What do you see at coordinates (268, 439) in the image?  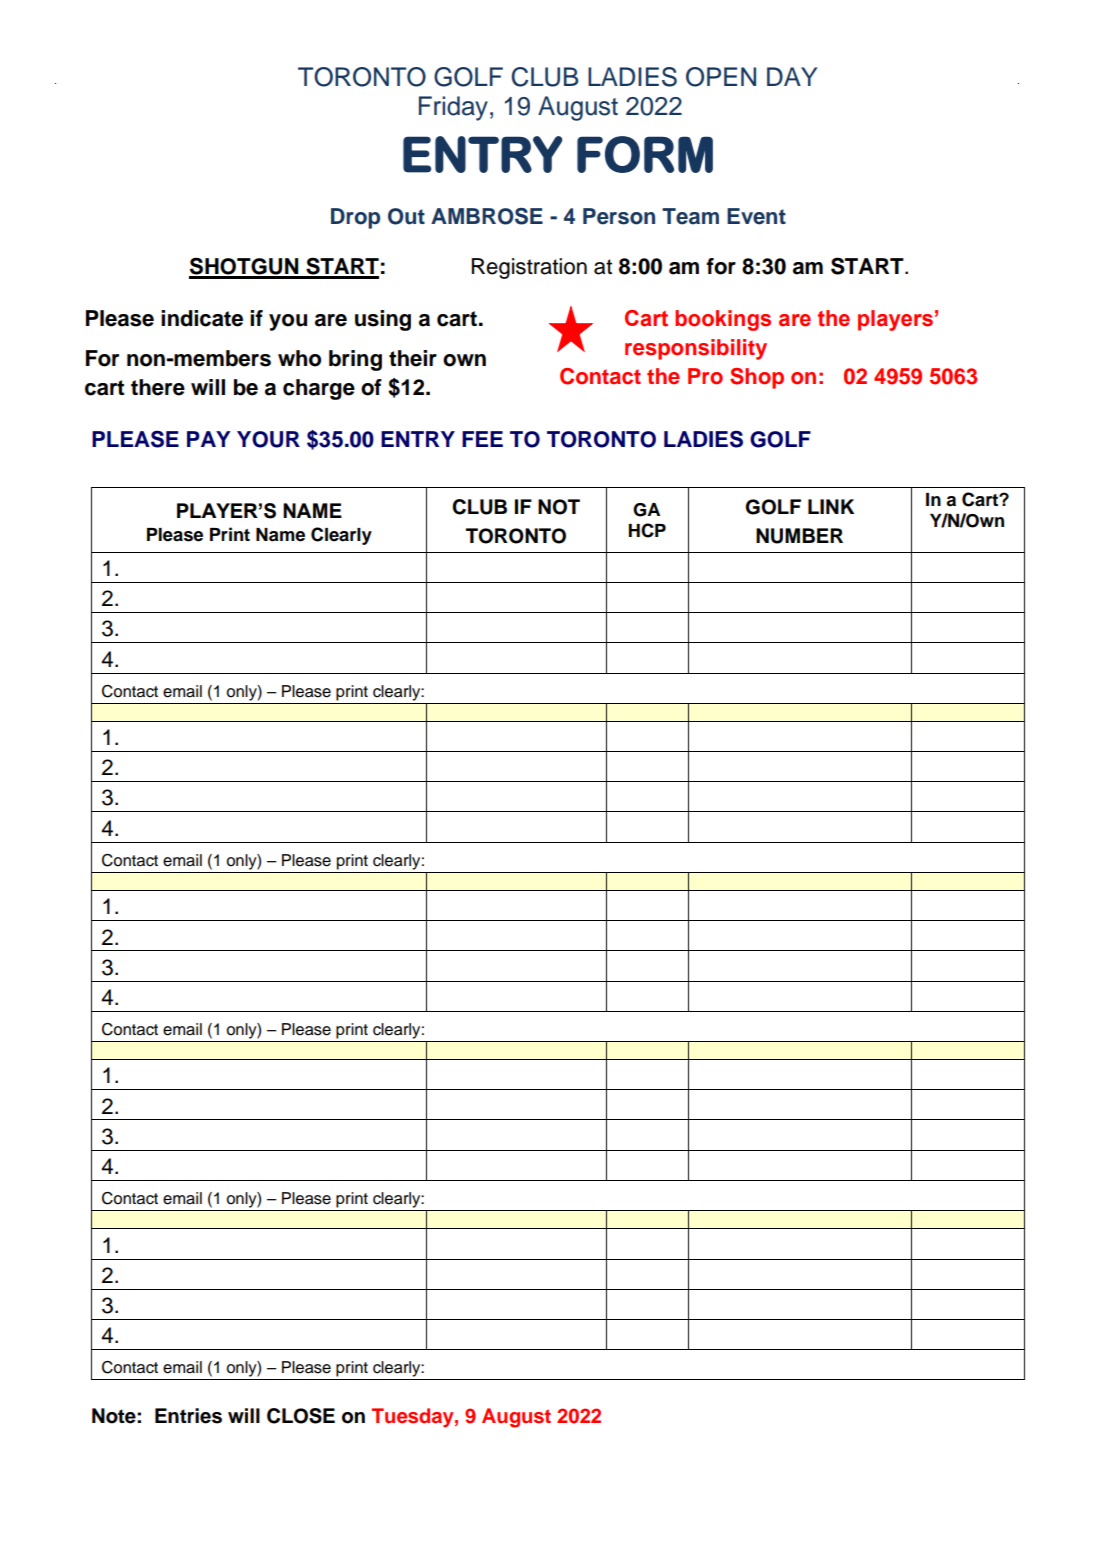 I see `YOUR` at bounding box center [268, 439].
